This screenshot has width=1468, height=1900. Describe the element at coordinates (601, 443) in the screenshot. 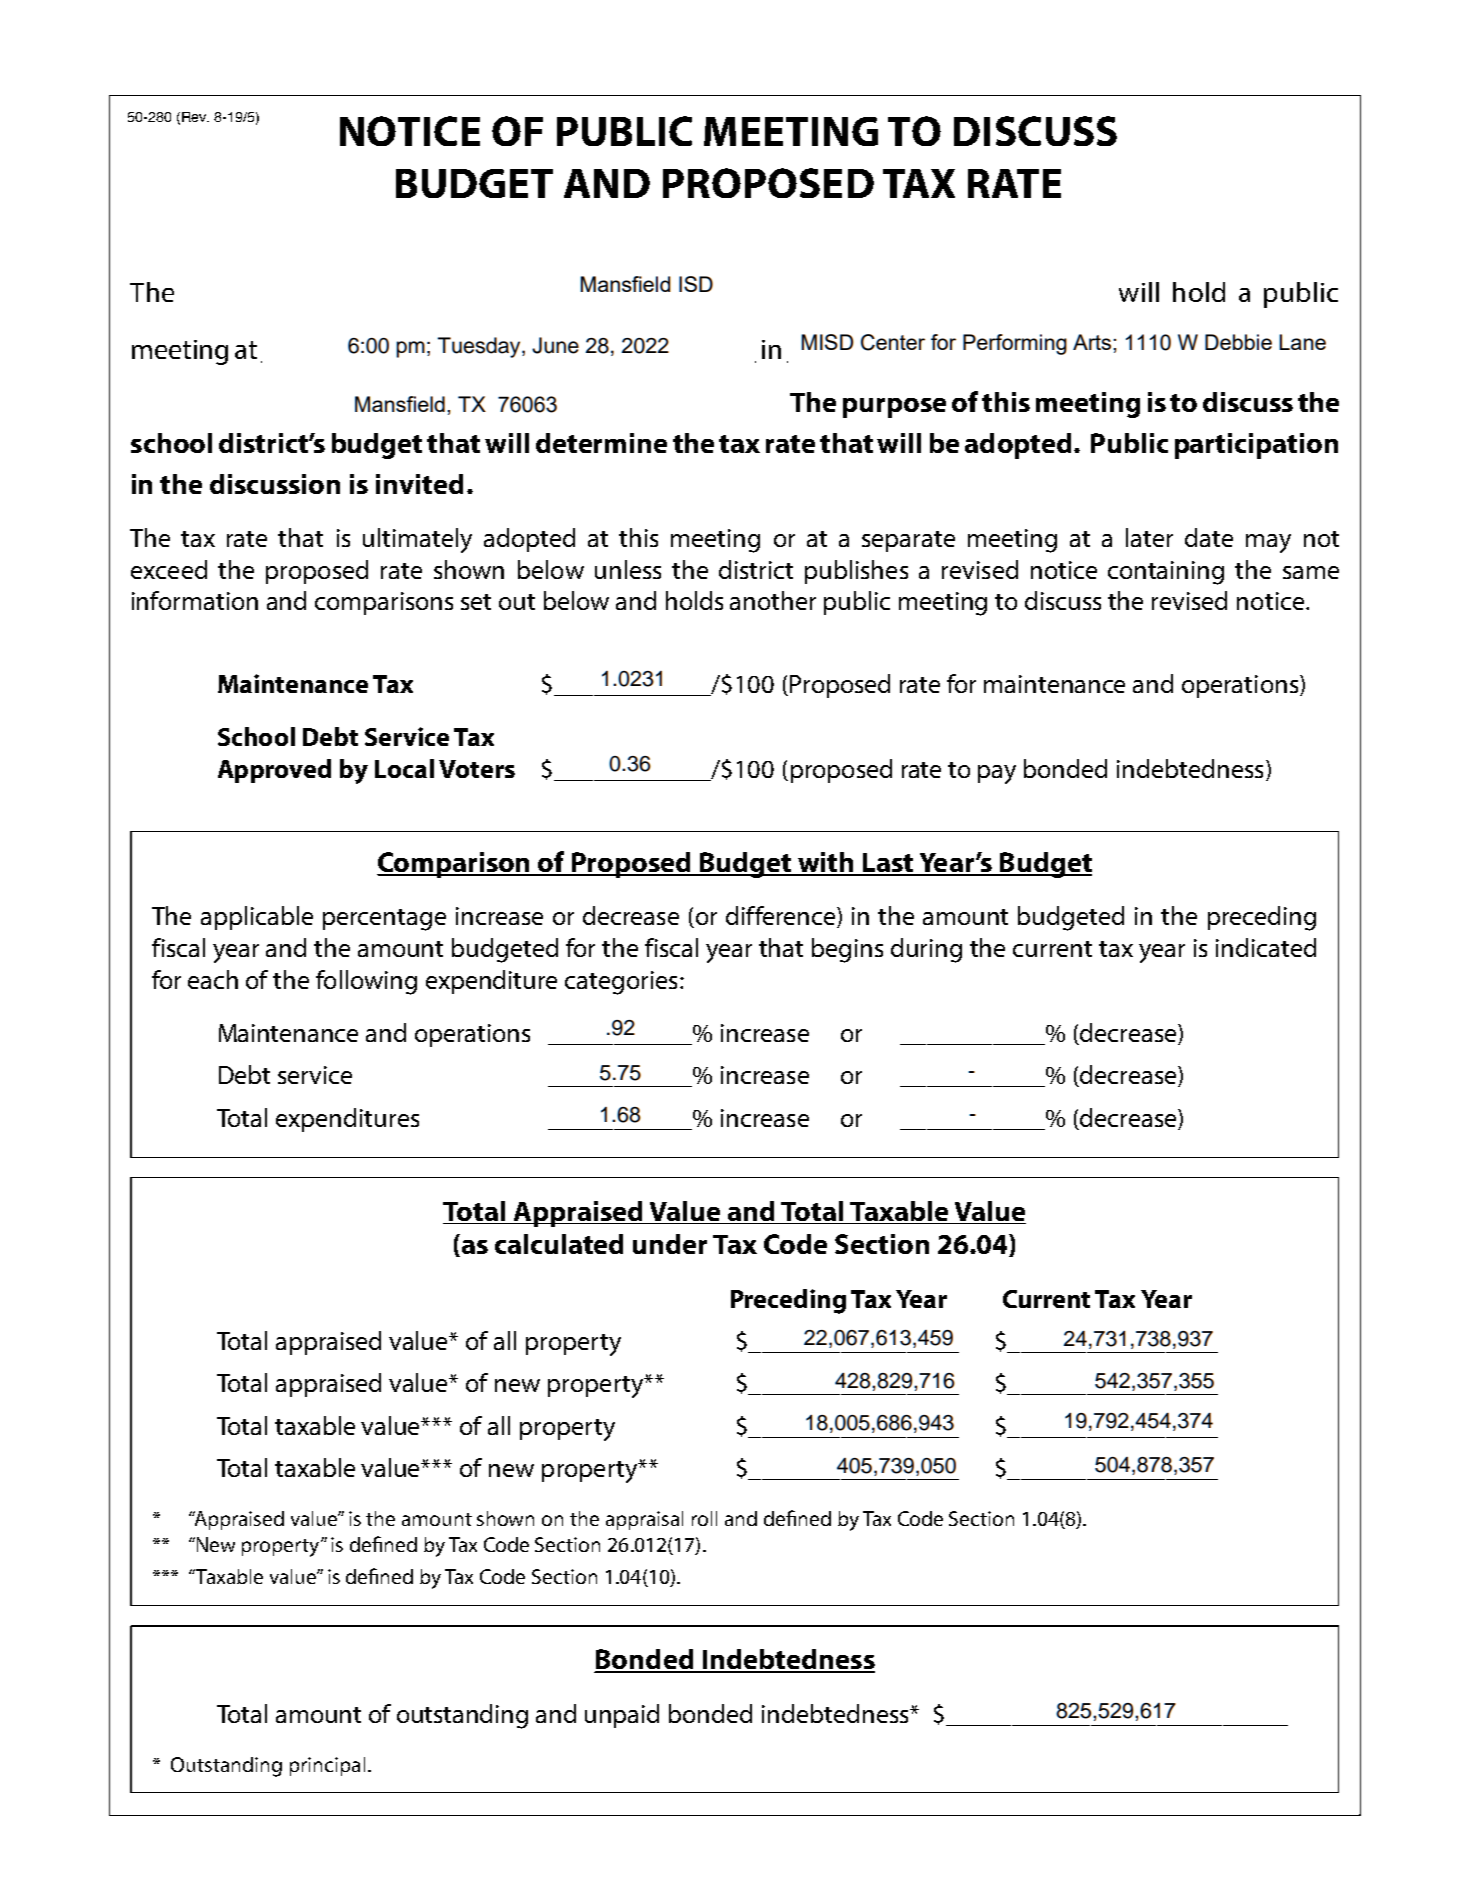

I see `determine` at that location.
